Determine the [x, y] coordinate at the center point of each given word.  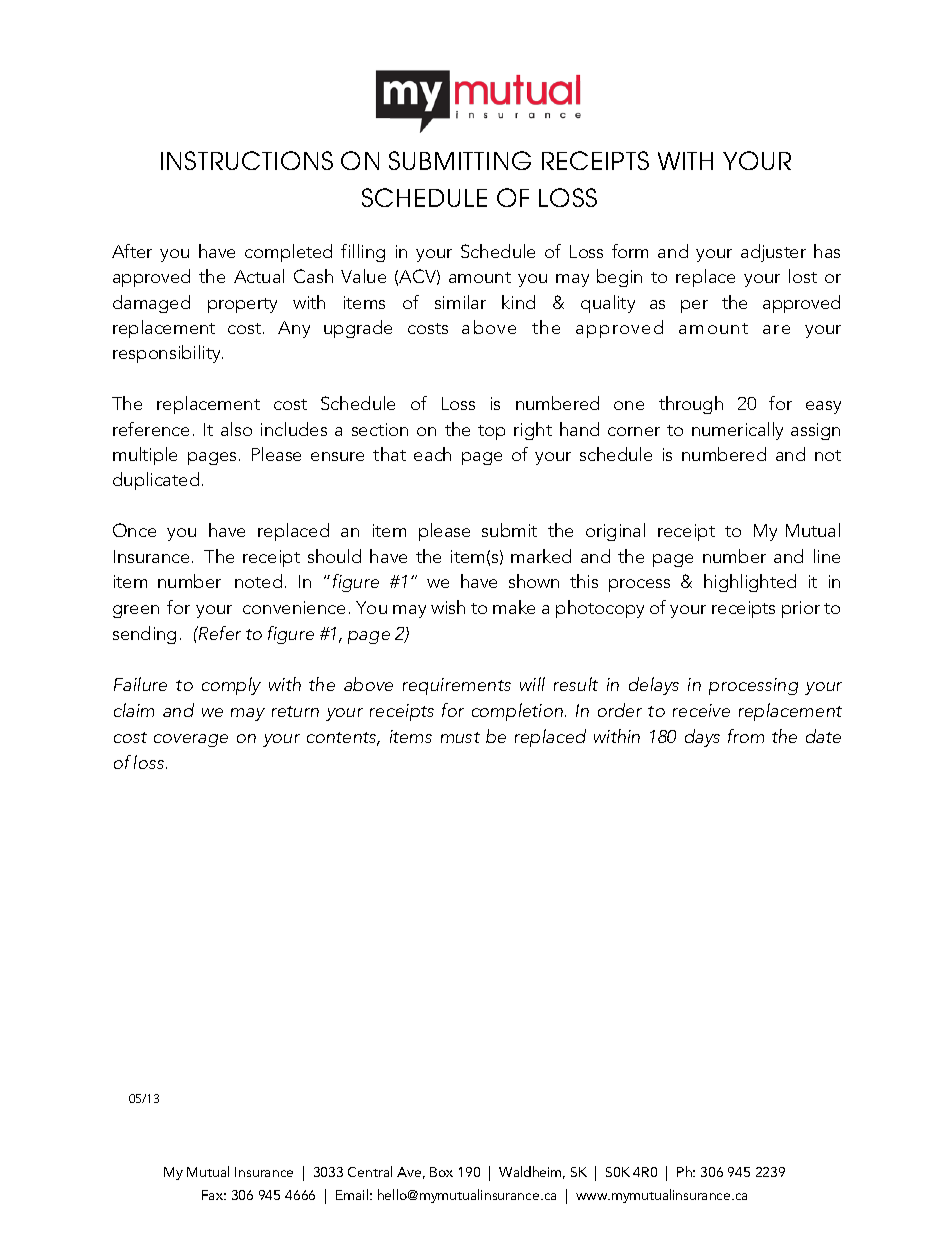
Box [441, 1172]
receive [701, 710]
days [702, 738]
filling [363, 253]
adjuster [773, 253]
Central [370, 1171]
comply [231, 686]
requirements [457, 686]
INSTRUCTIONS [247, 160]
